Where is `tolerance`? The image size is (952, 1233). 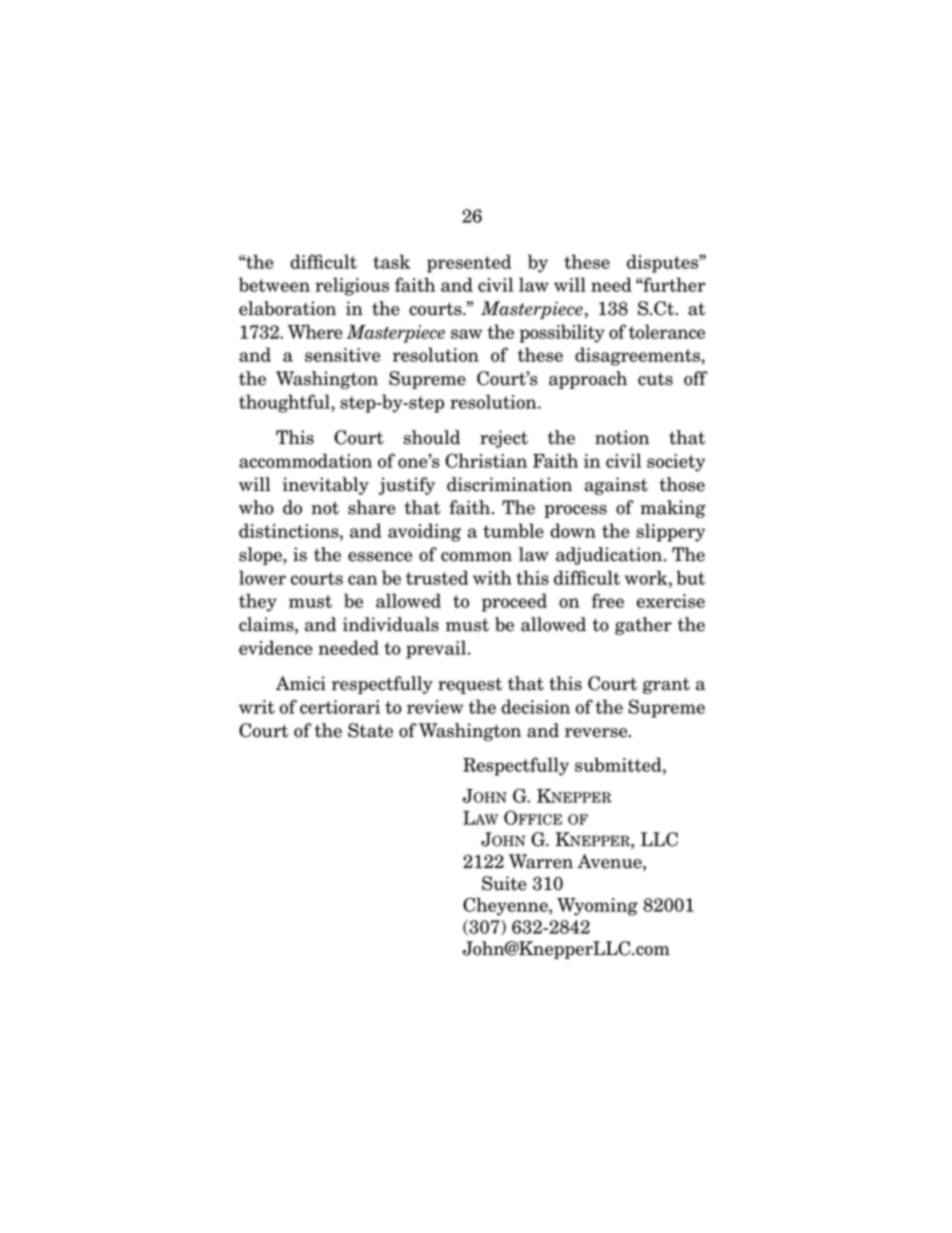 tolerance is located at coordinates (667, 331).
